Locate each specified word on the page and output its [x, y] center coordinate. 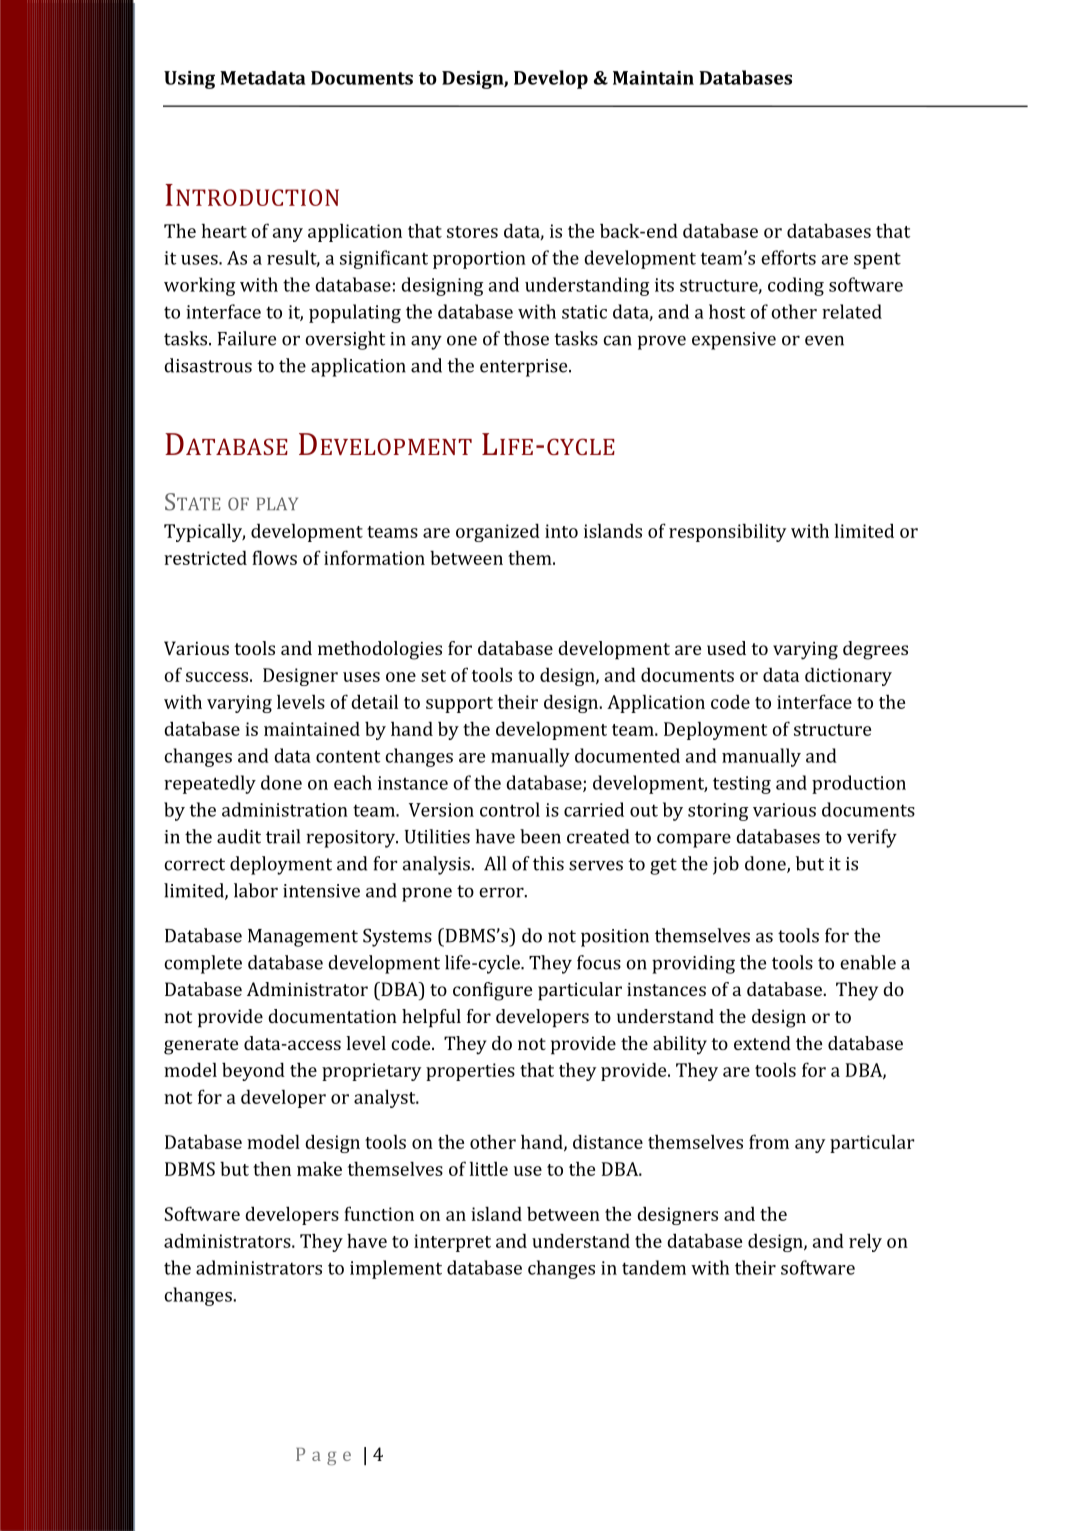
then [272, 1168]
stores [472, 232]
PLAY [277, 503]
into [561, 531]
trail [283, 836]
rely [865, 1242]
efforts [788, 257]
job [726, 865]
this [548, 863]
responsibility [727, 532]
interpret [452, 1243]
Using [189, 80]
